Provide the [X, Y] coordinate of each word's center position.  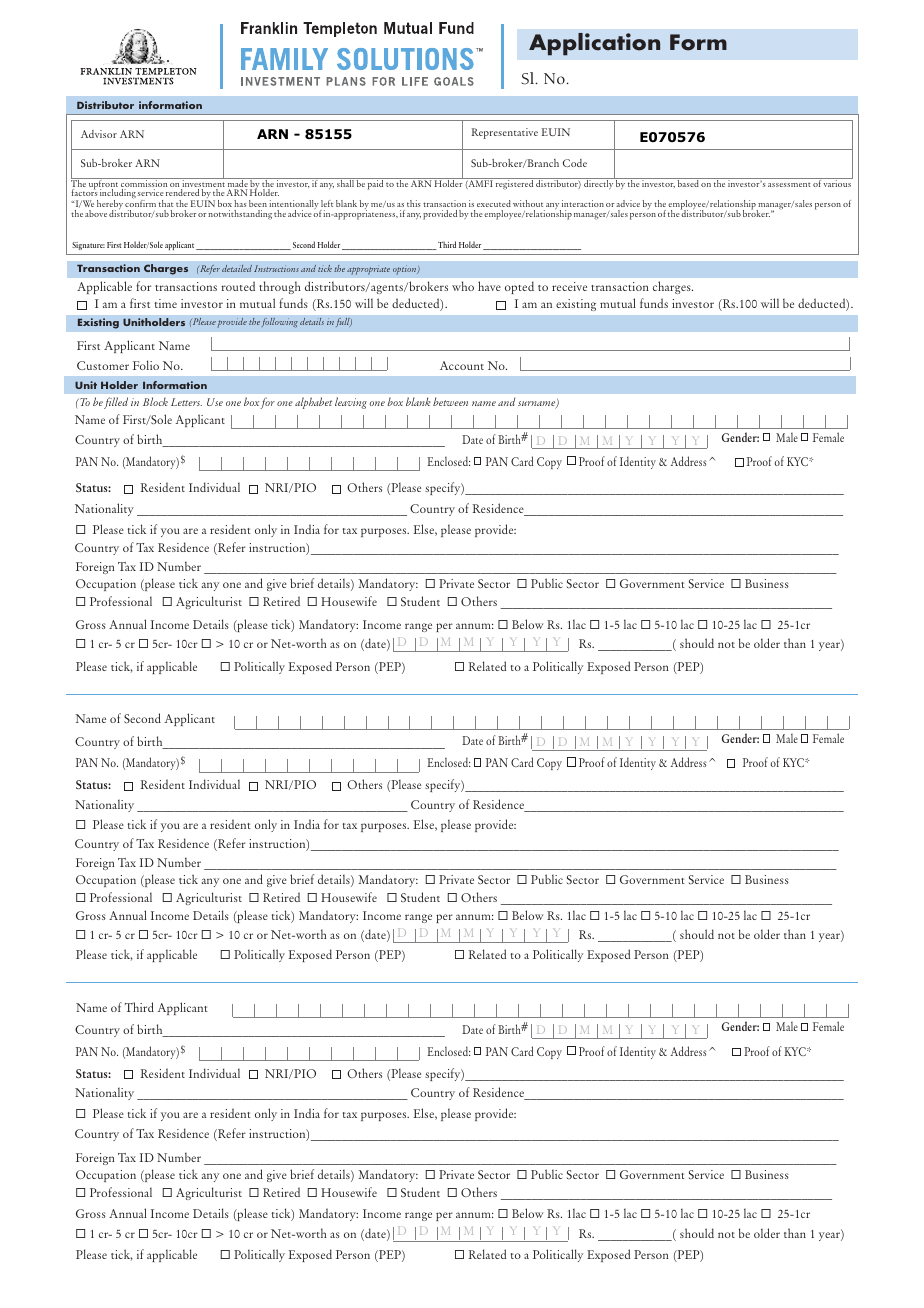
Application [594, 44]
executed [494, 203]
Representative [505, 133]
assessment [789, 184]
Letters [186, 402]
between [450, 401]
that [166, 203]
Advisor [99, 134]
